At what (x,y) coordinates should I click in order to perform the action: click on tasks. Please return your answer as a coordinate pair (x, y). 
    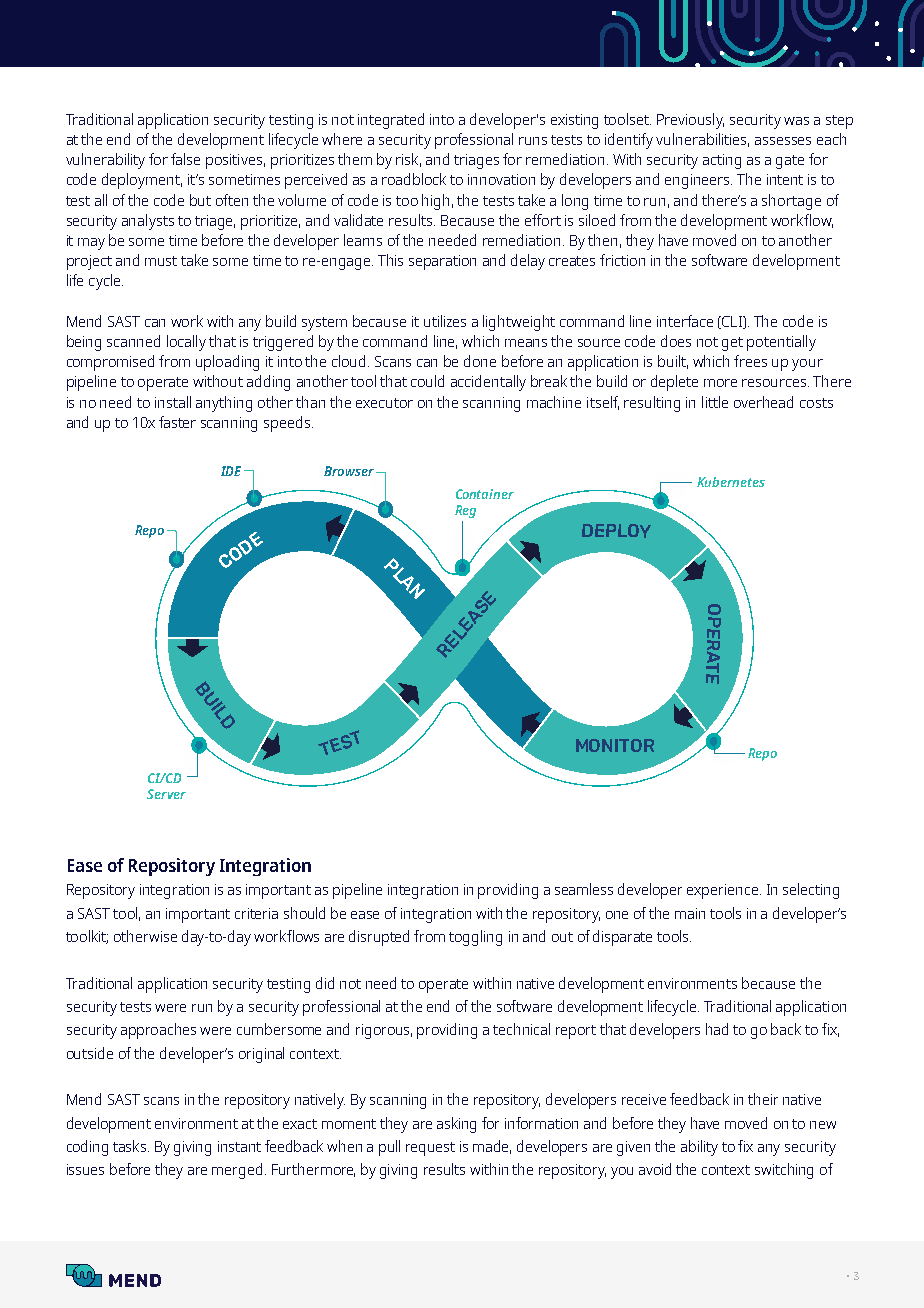
    Looking at the image, I should click on (131, 1146).
